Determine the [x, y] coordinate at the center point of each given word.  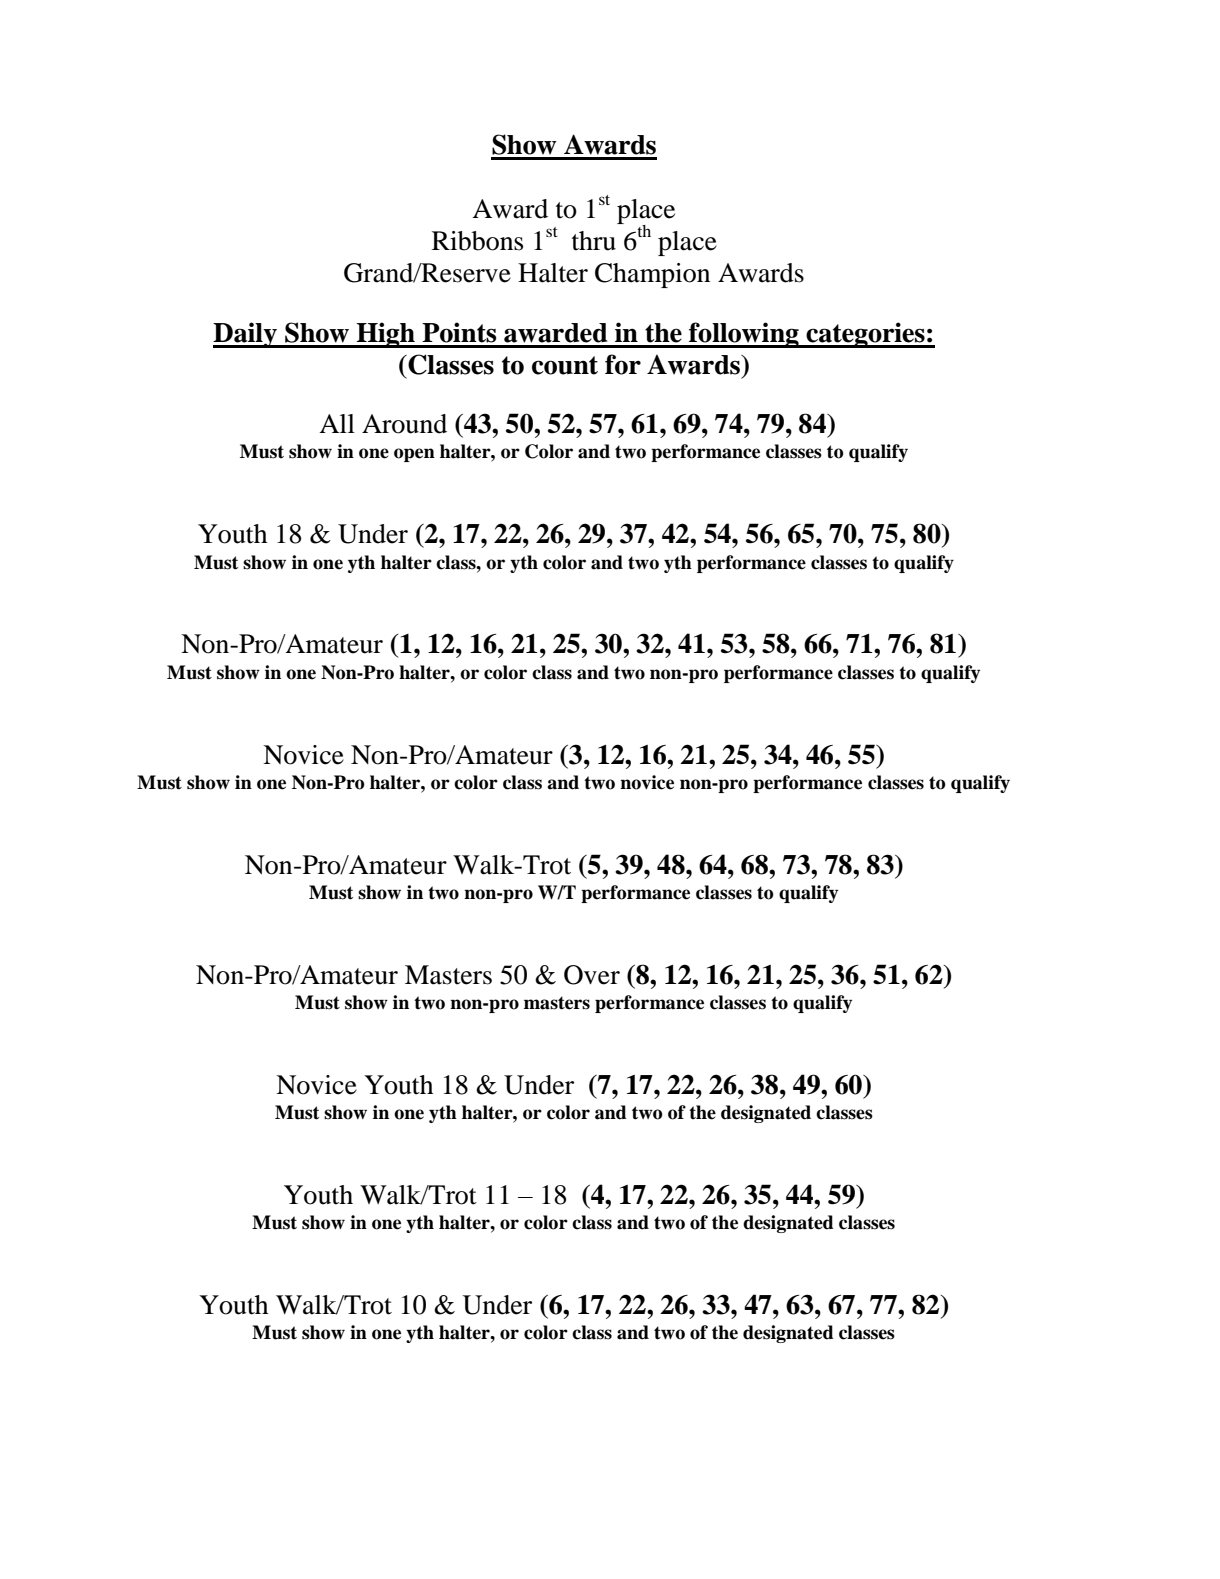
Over [592, 975]
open [414, 455]
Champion [652, 275]
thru [594, 241]
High [386, 335]
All [337, 423]
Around [404, 424]
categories [865, 335]
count [565, 365]
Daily [246, 335]
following [744, 335]
